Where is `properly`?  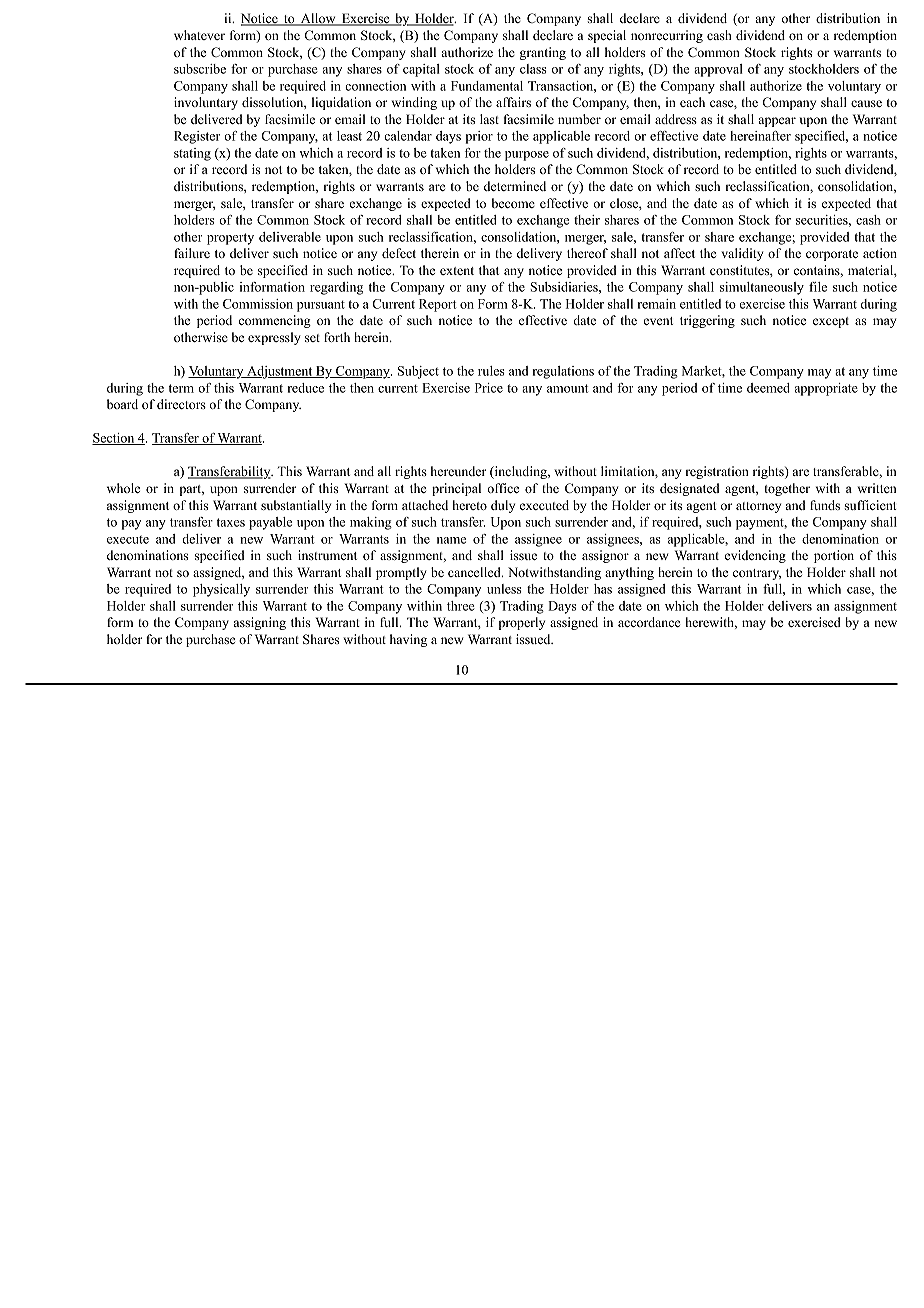 properly is located at coordinates (522, 623).
